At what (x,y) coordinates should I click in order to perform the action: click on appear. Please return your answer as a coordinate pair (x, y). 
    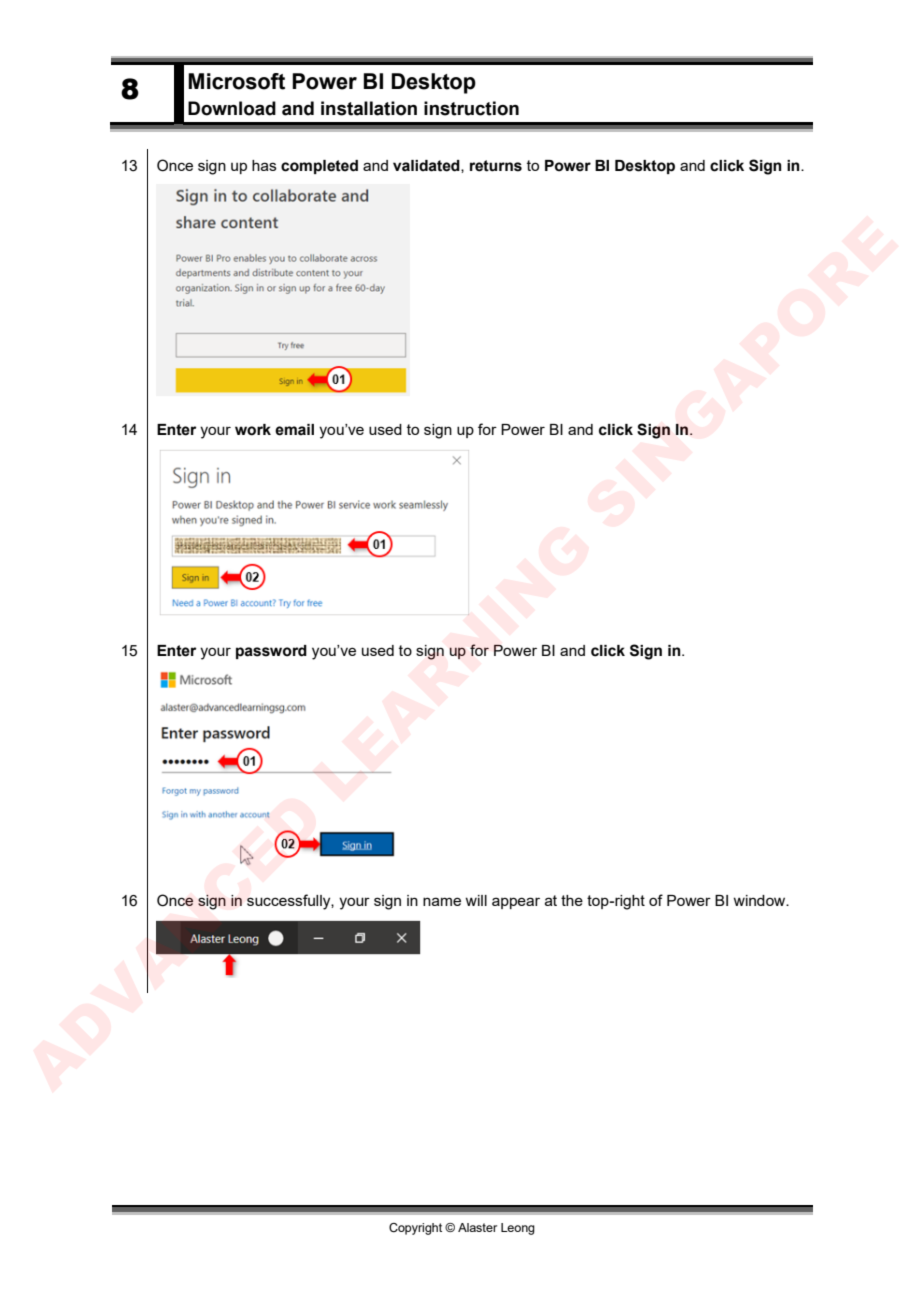
    Looking at the image, I should click on (516, 903).
